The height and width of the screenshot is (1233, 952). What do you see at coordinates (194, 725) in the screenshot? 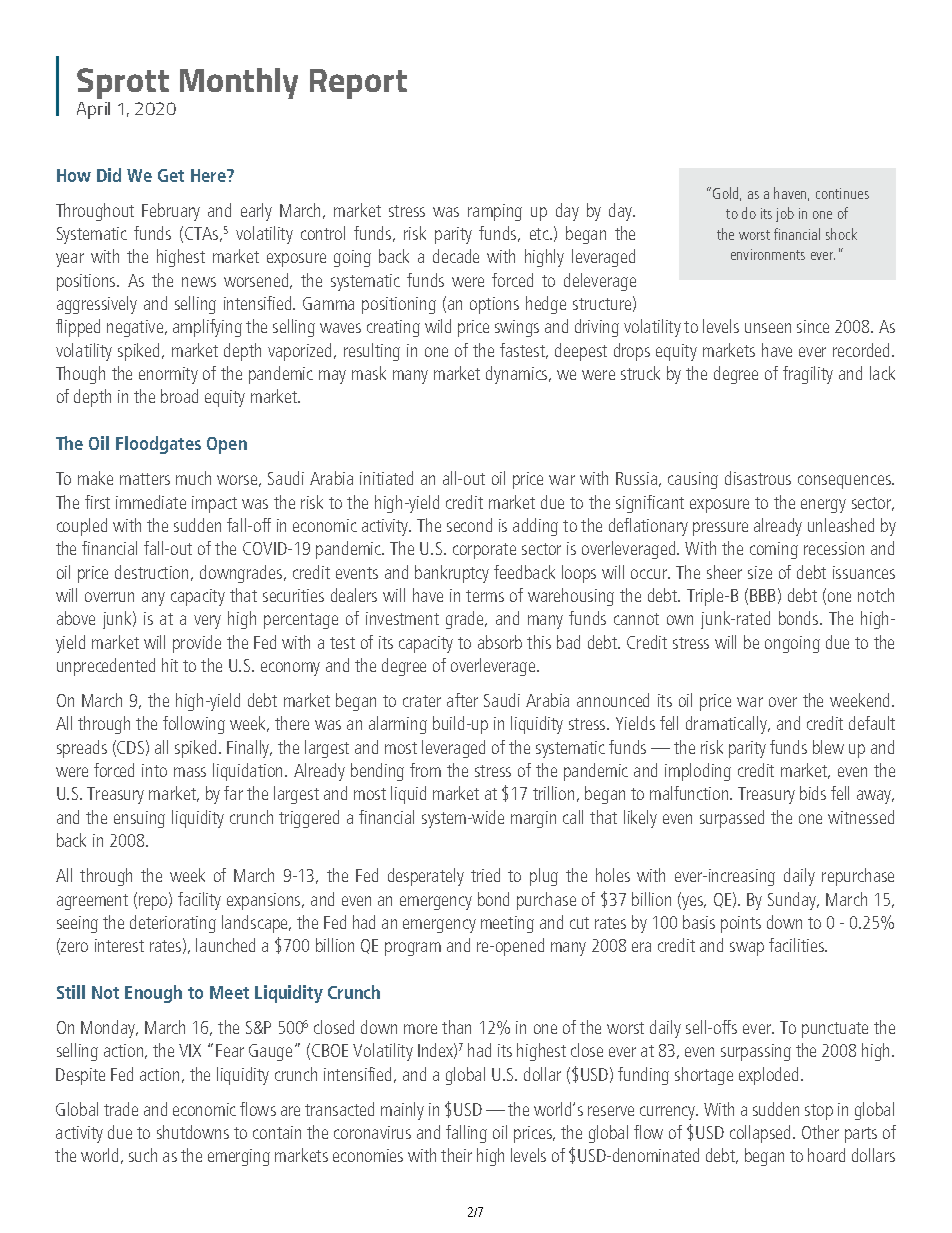
I see `following` at bounding box center [194, 725].
